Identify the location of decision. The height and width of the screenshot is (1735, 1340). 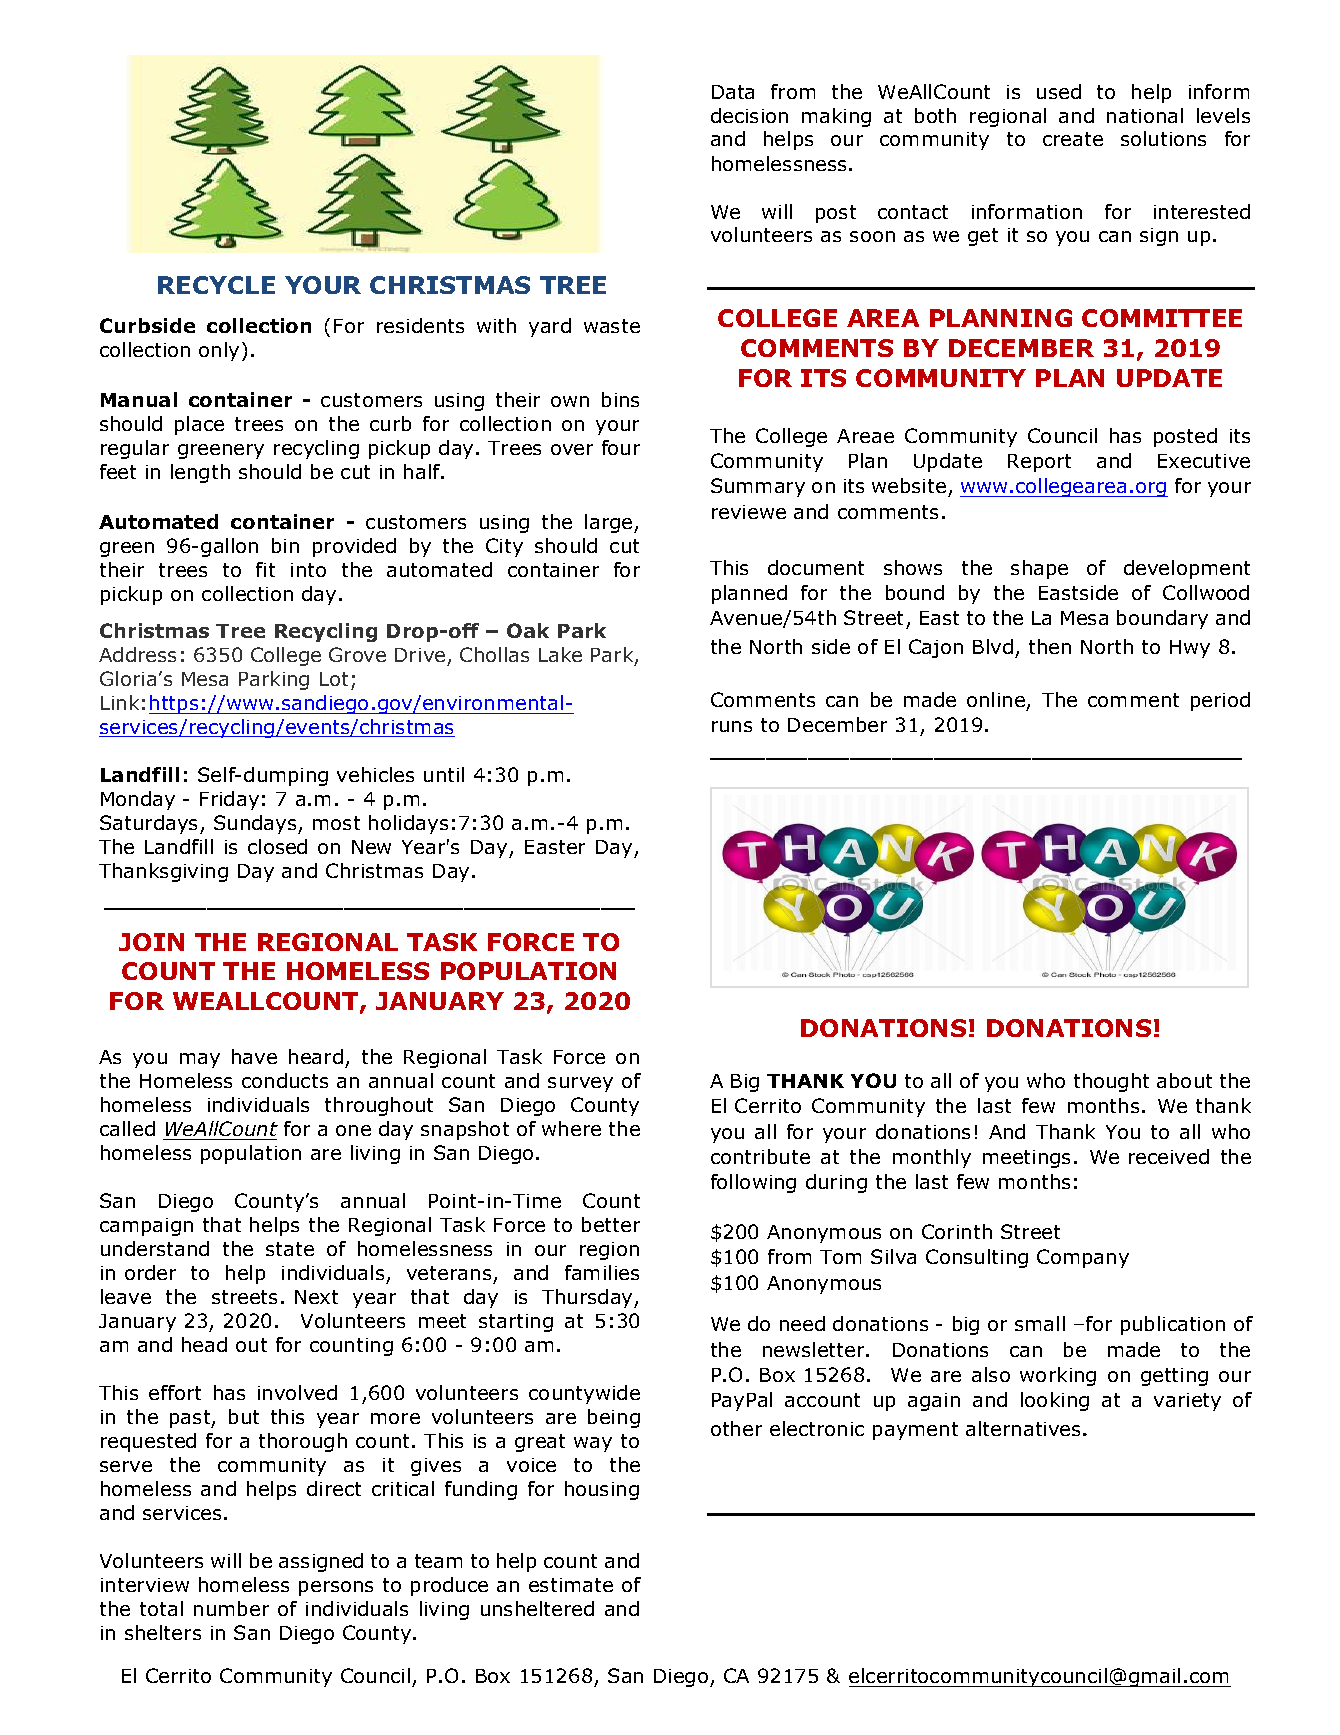
(749, 115).
